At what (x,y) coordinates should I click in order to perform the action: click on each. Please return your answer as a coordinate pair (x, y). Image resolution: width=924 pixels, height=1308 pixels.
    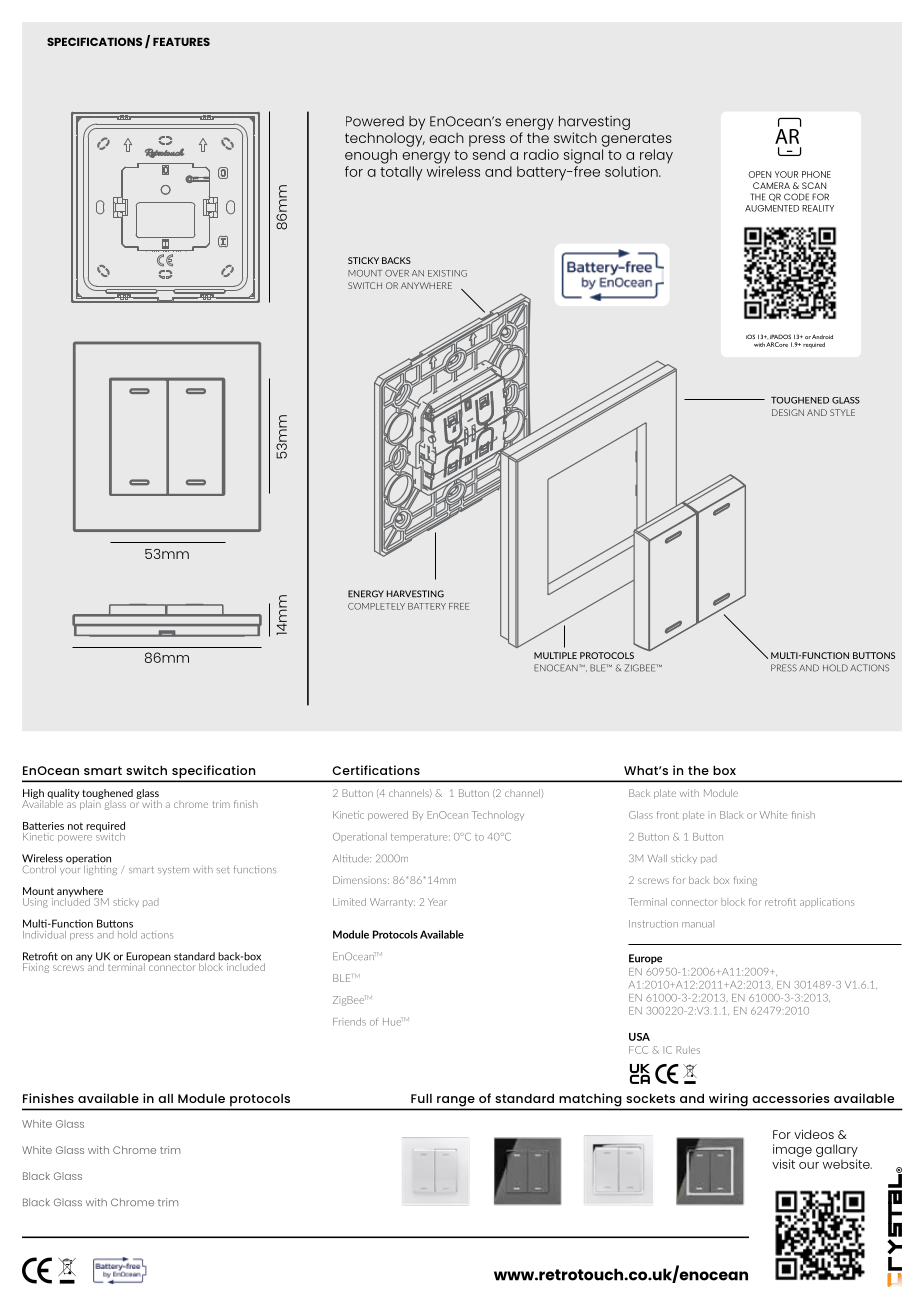
    Looking at the image, I should click on (446, 138).
